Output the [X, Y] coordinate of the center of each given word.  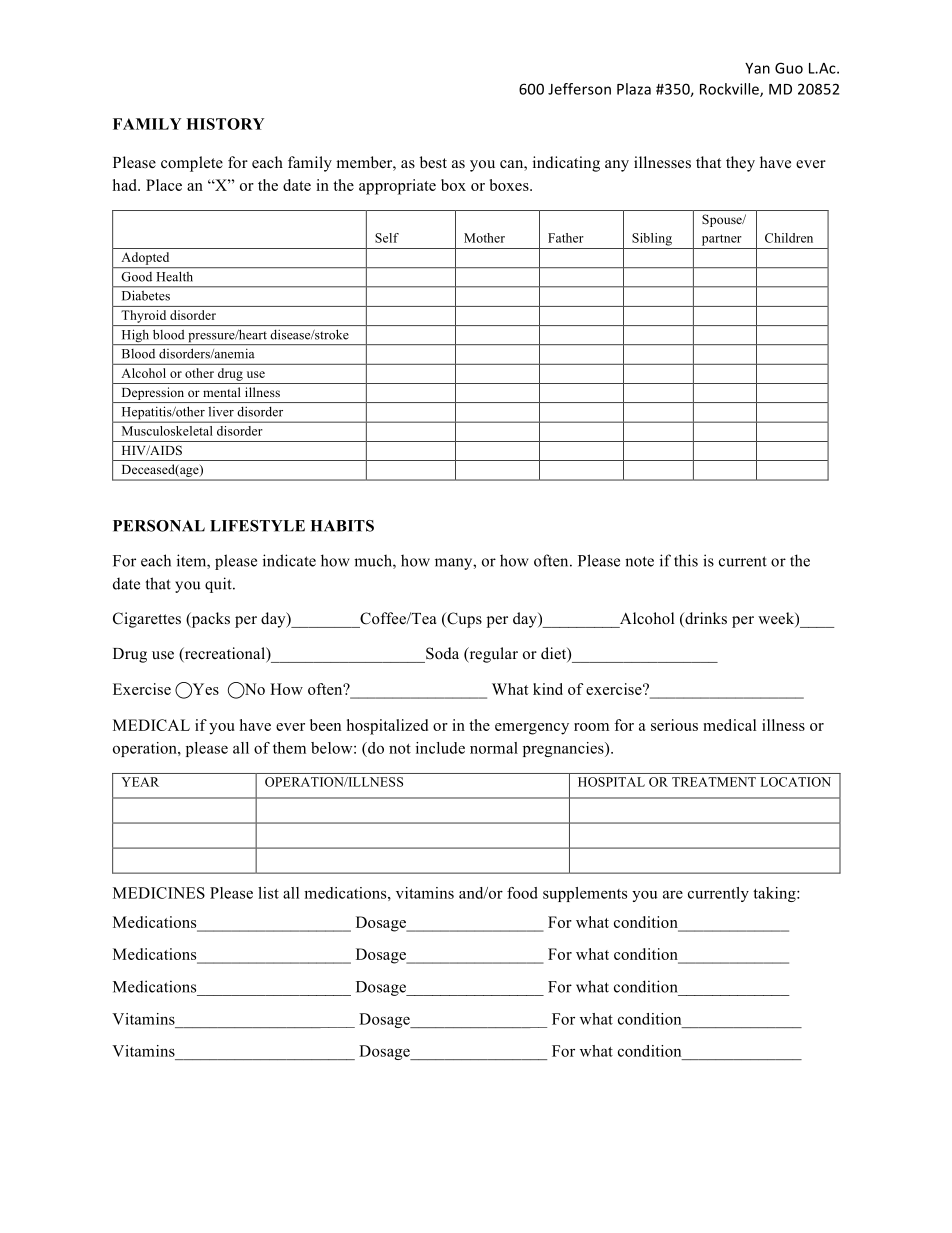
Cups [463, 620]
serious [674, 725]
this [686, 560]
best [433, 162]
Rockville [730, 90]
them [289, 748]
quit [219, 585]
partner [722, 240]
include [440, 748]
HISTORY [225, 124]
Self [387, 238]
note [639, 561]
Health [175, 277]
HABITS [342, 526]
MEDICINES [159, 893]
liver [221, 412]
